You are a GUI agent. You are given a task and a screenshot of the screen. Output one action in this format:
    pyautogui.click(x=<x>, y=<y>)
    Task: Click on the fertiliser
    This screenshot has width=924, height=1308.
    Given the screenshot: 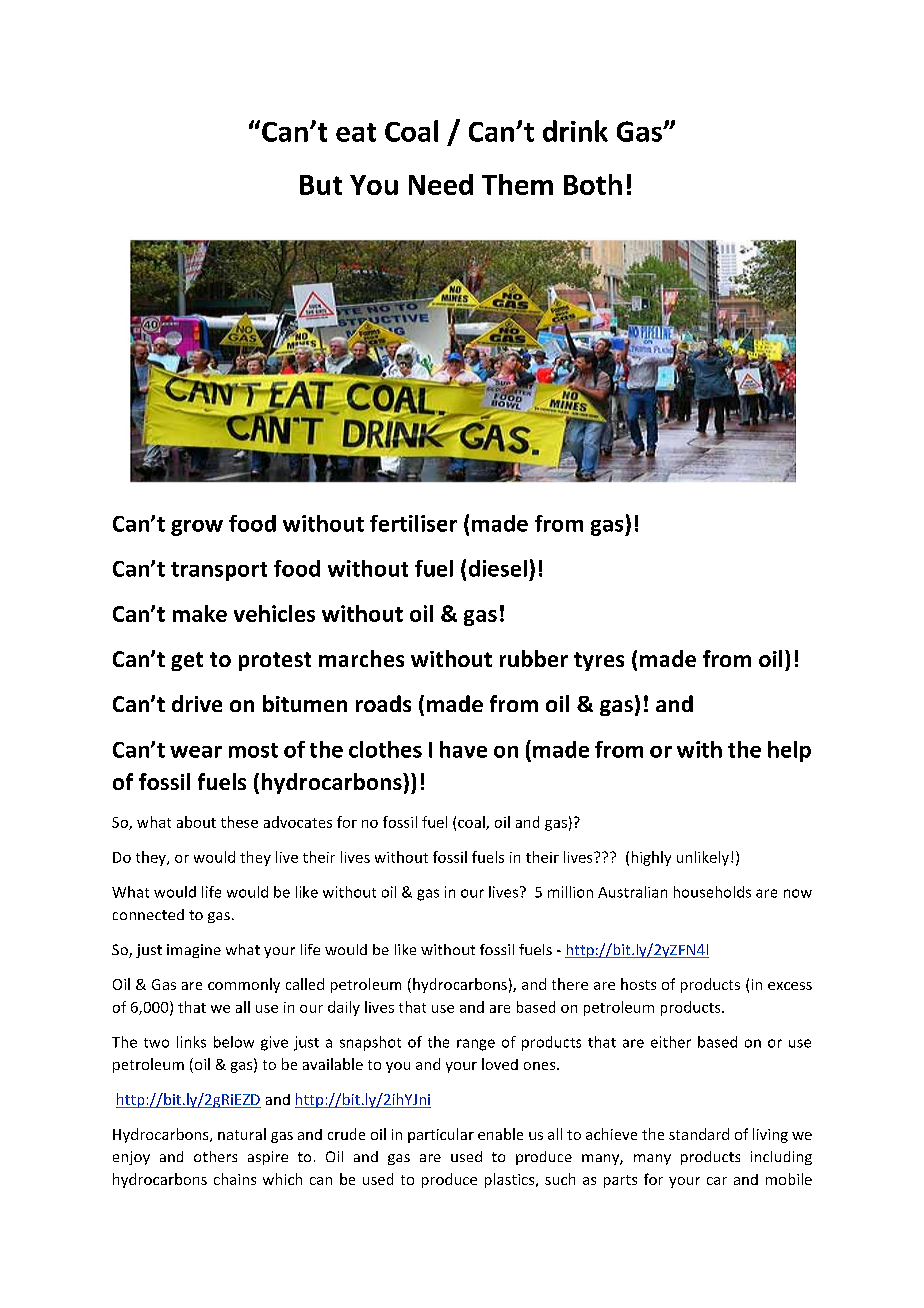 What is the action you would take?
    pyautogui.click(x=413, y=523)
